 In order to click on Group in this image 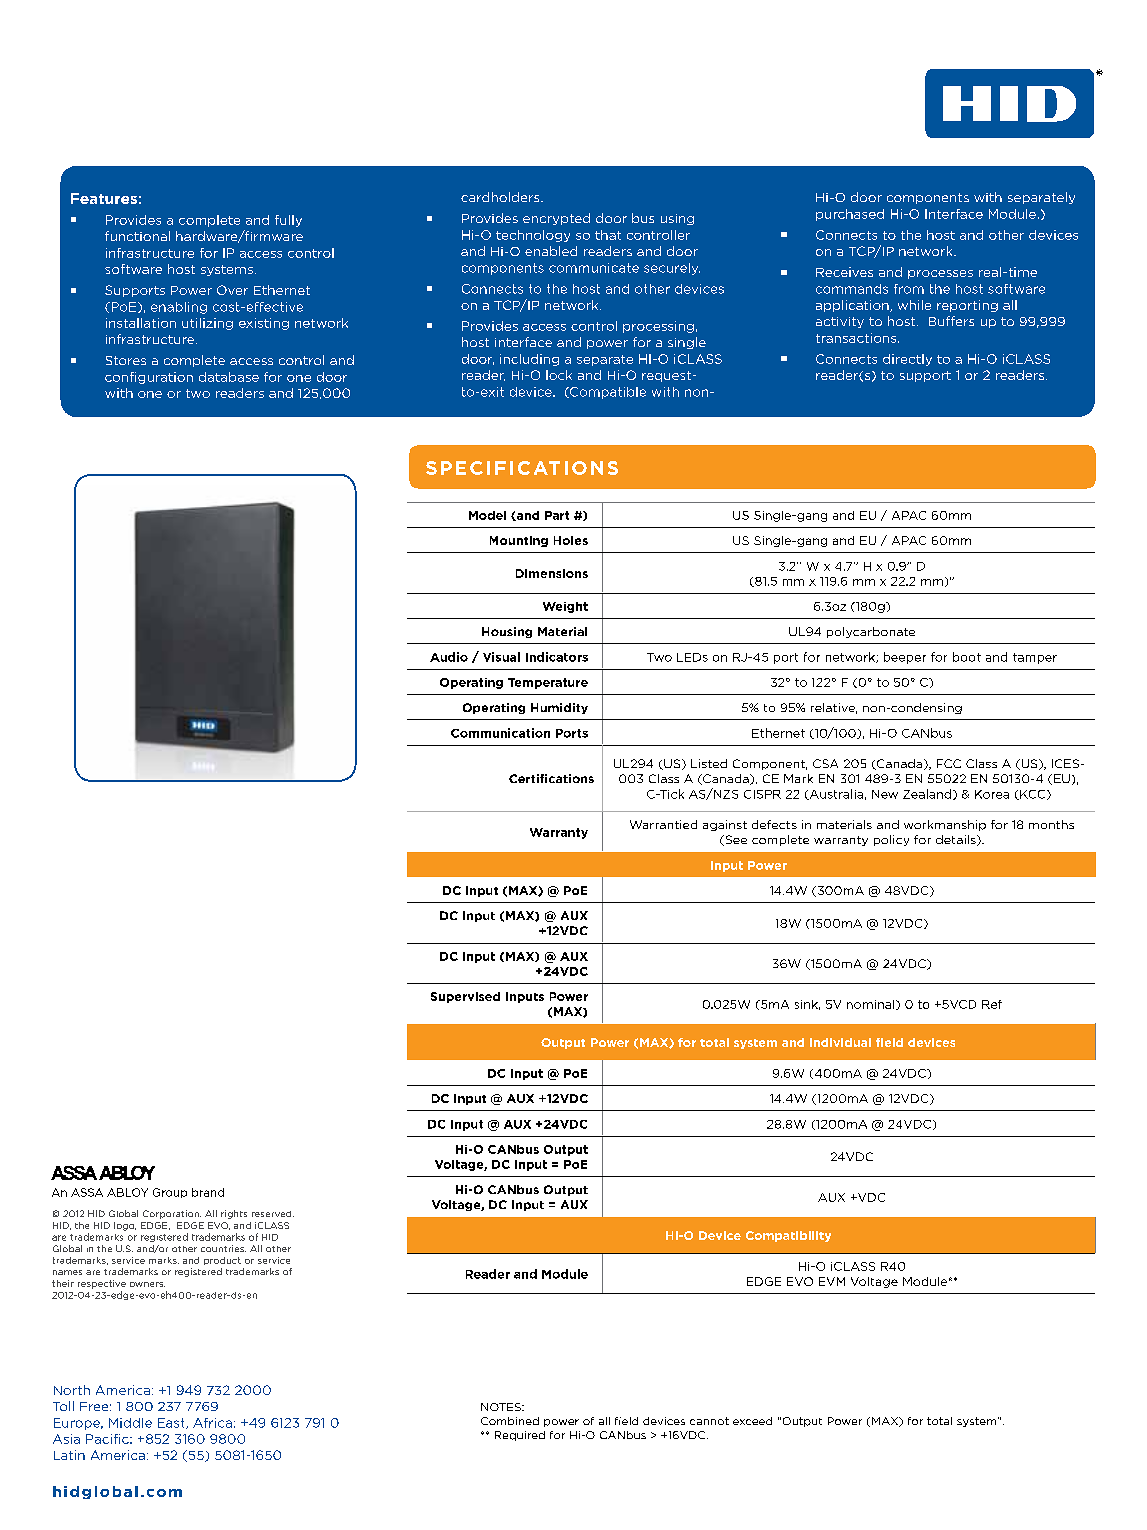, I will do `click(170, 1193)`.
